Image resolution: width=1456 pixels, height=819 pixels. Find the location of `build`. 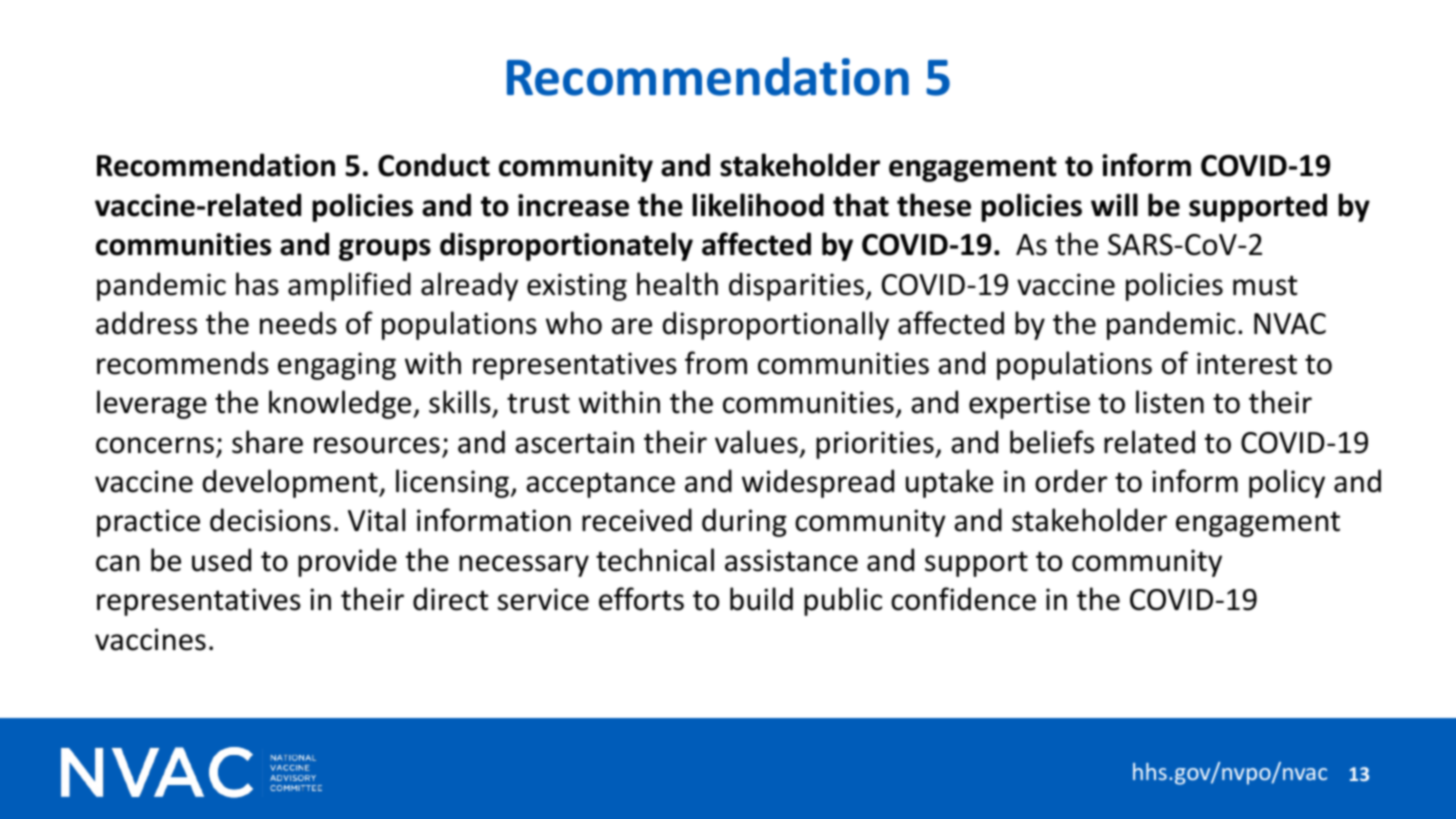

build is located at coordinates (761, 599).
